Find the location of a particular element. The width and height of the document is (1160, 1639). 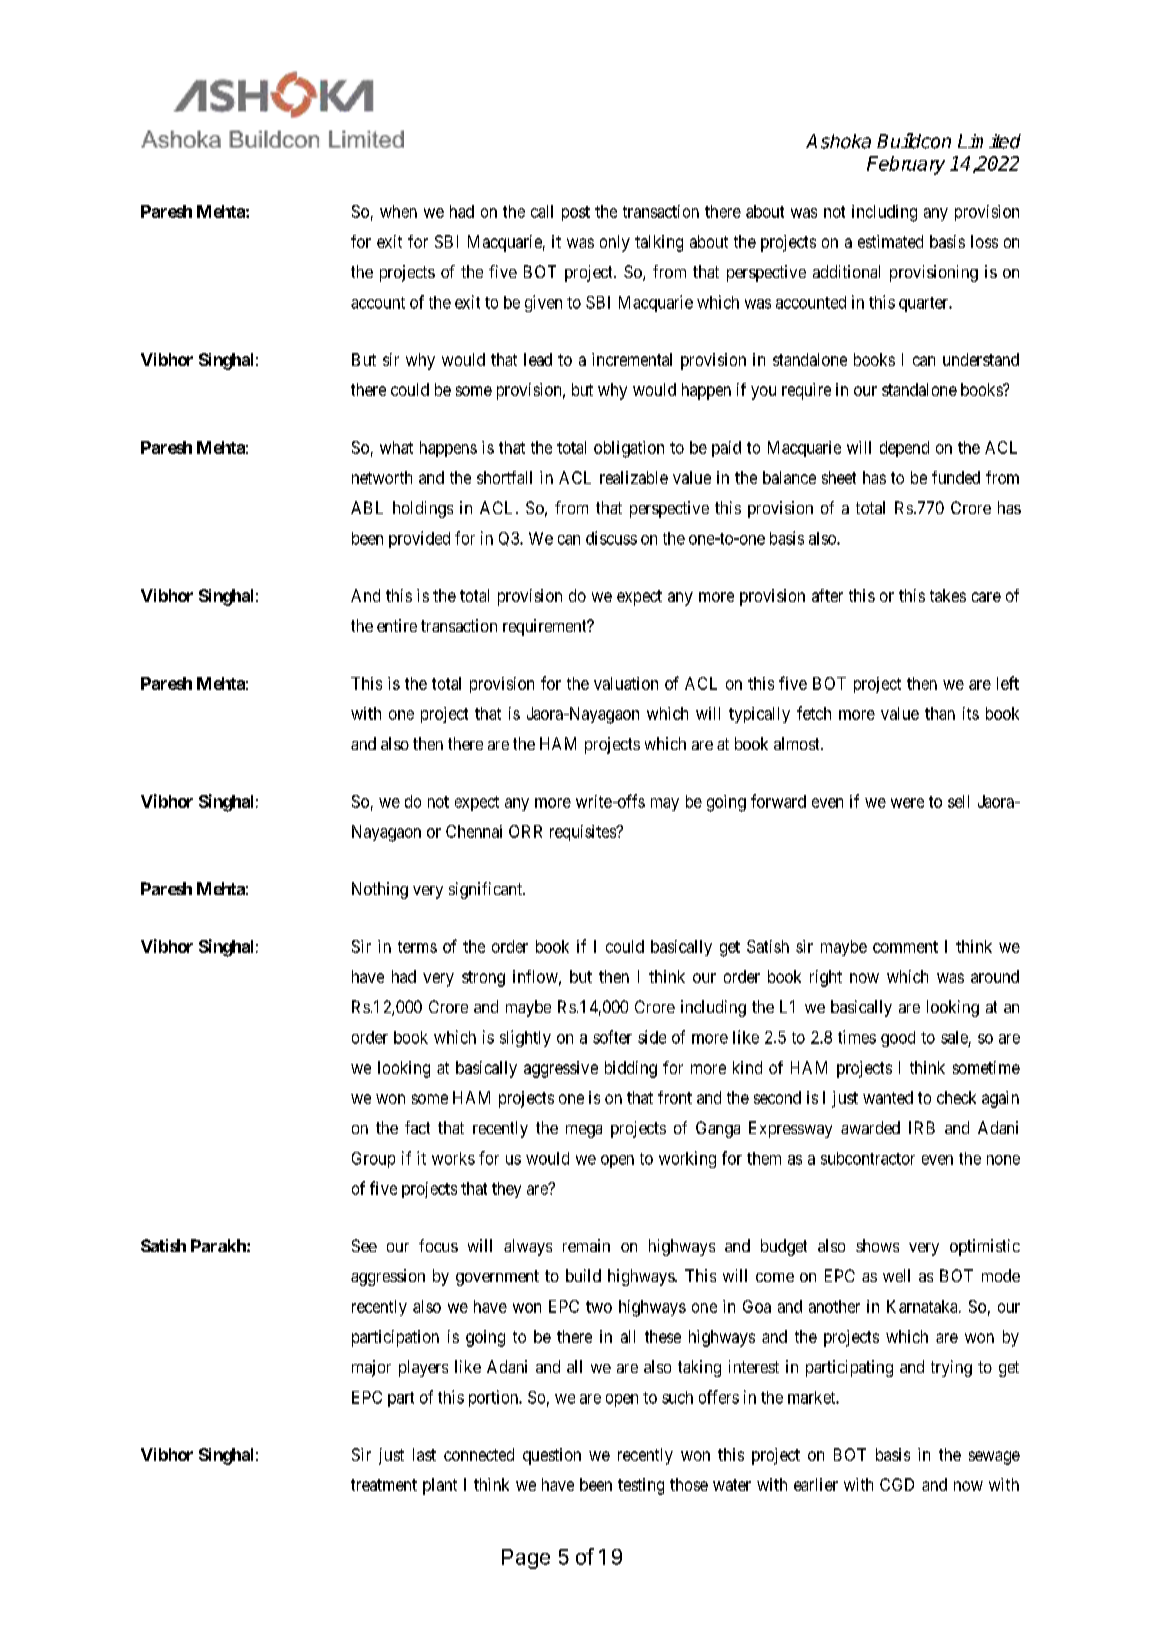

than is located at coordinates (940, 713).
